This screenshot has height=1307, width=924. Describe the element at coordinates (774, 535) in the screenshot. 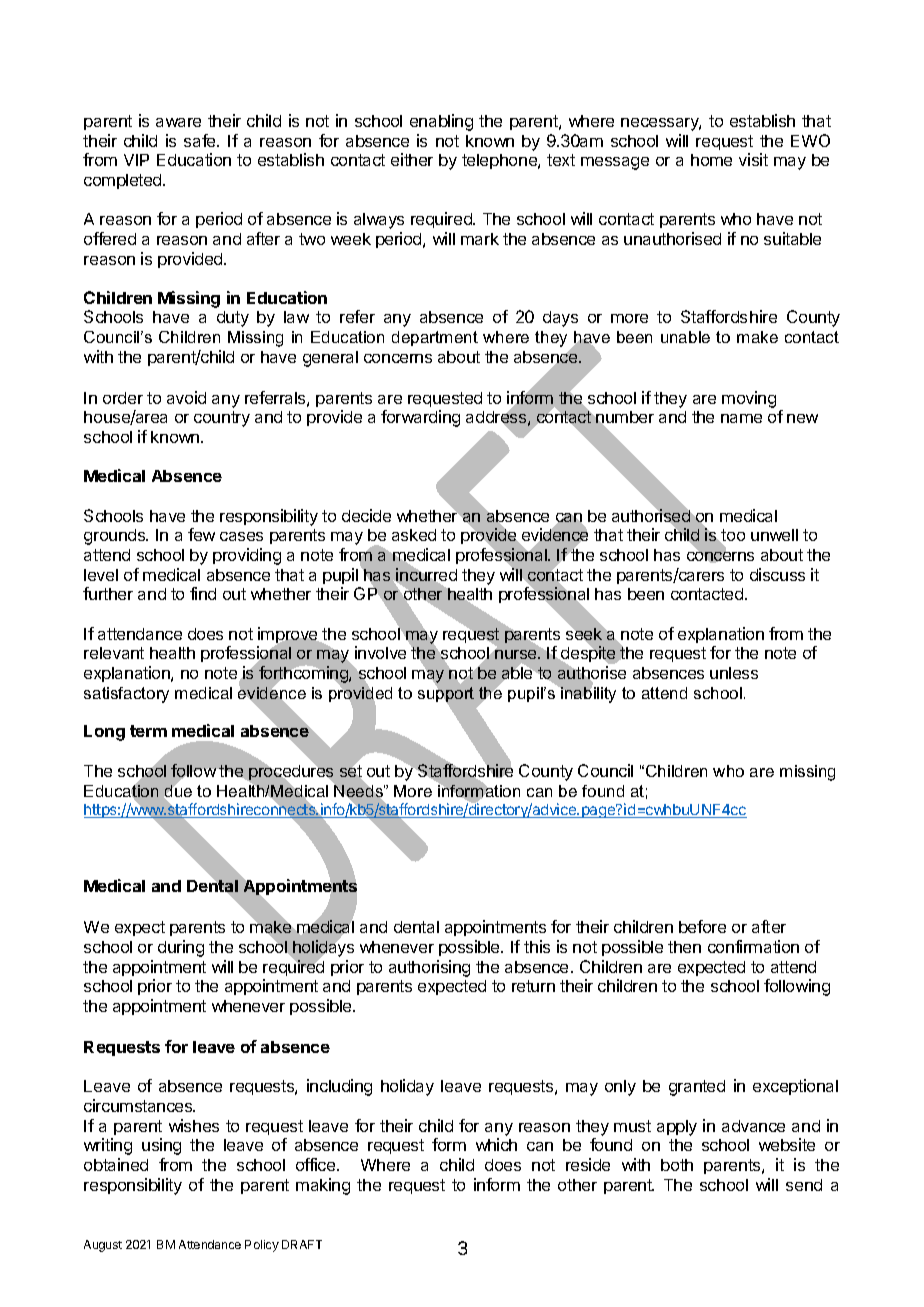

I see `unwell` at that location.
